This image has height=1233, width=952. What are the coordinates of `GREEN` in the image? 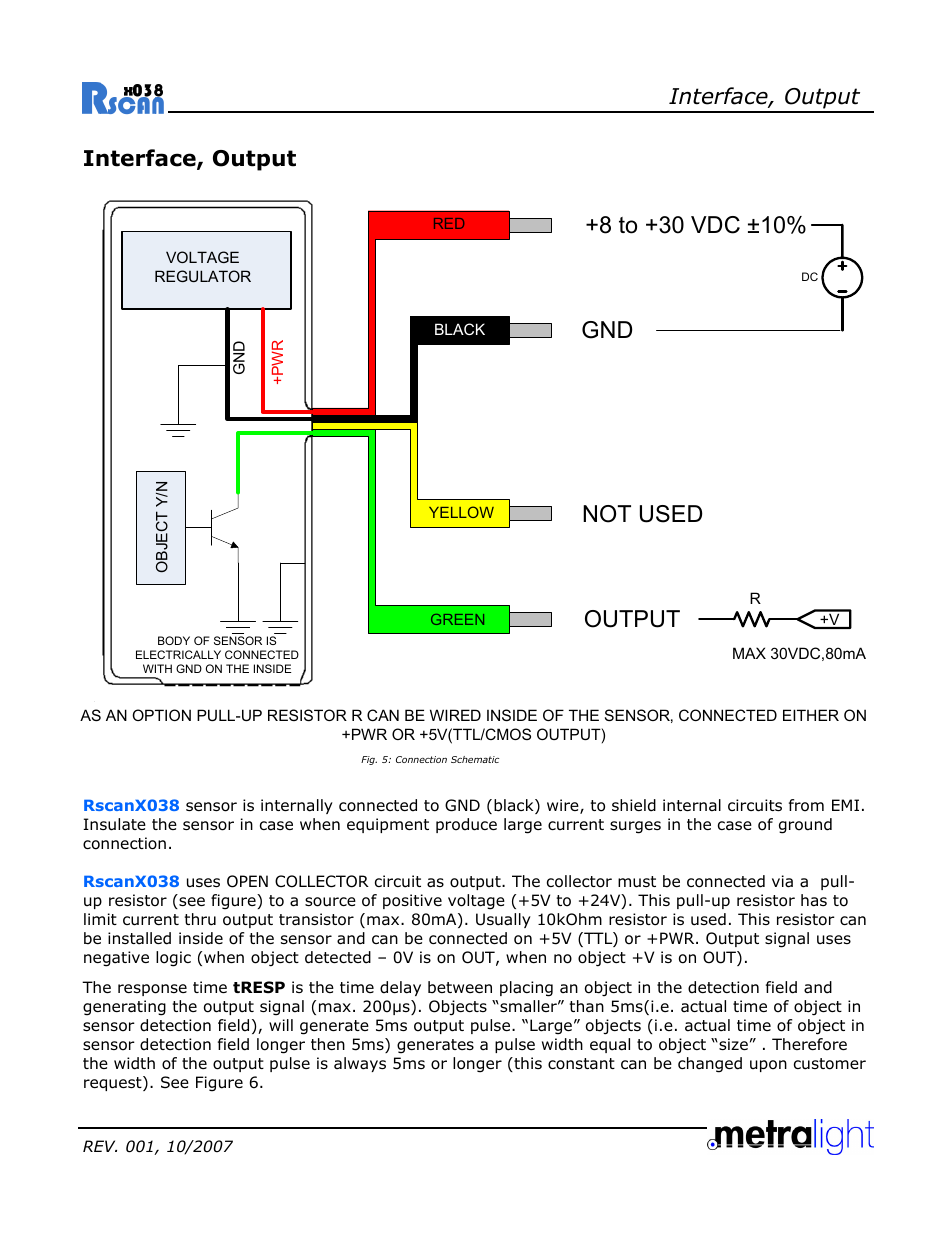 It's located at (457, 619).
